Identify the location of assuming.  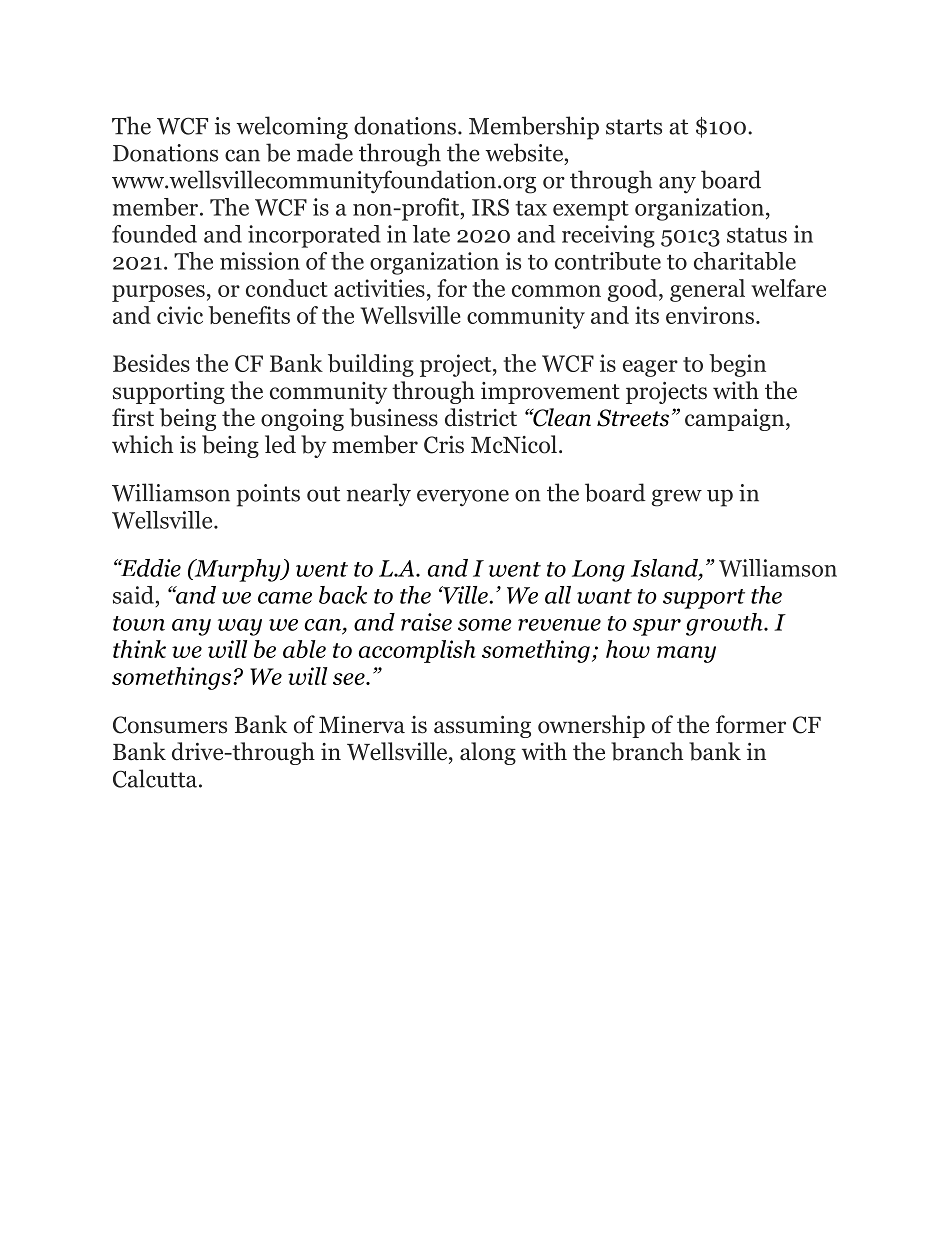
(482, 727).
